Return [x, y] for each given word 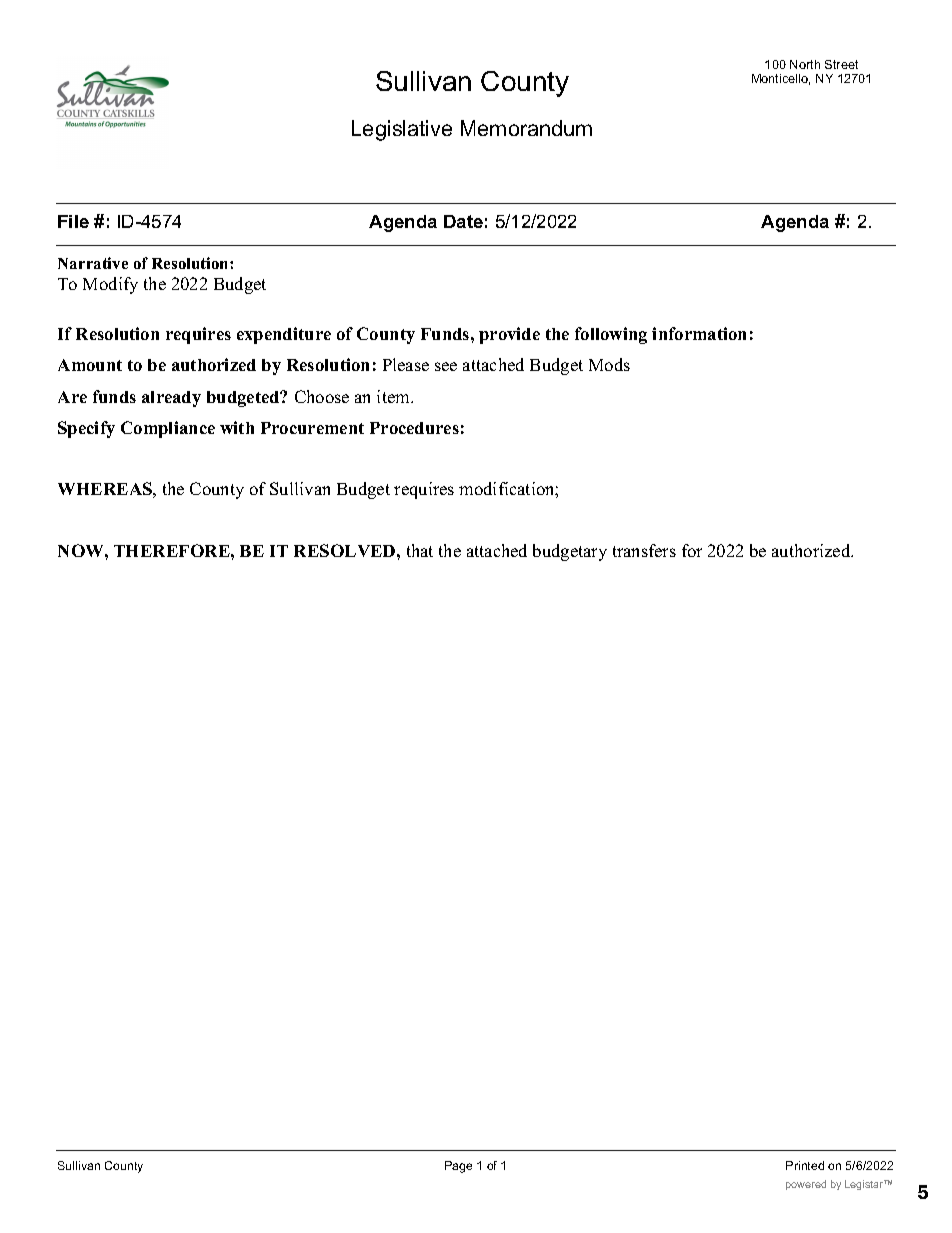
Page [458, 1167]
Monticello [781, 79]
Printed [805, 1165]
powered [806, 1185]
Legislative [402, 130]
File [73, 221]
